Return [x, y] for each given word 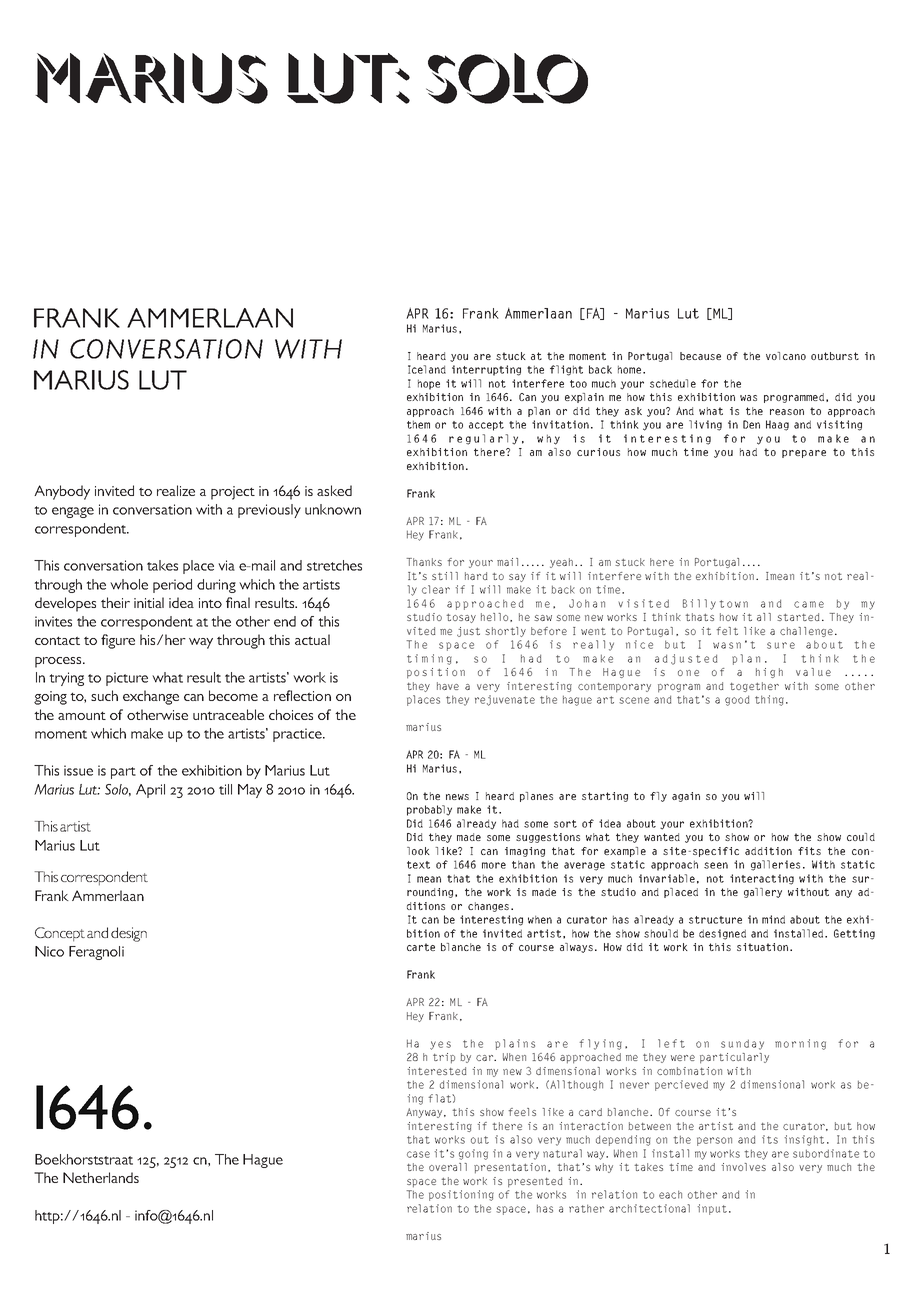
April [150, 791]
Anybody [62, 492]
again [686, 797]
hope [429, 384]
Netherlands [101, 1177]
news [457, 797]
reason [787, 412]
